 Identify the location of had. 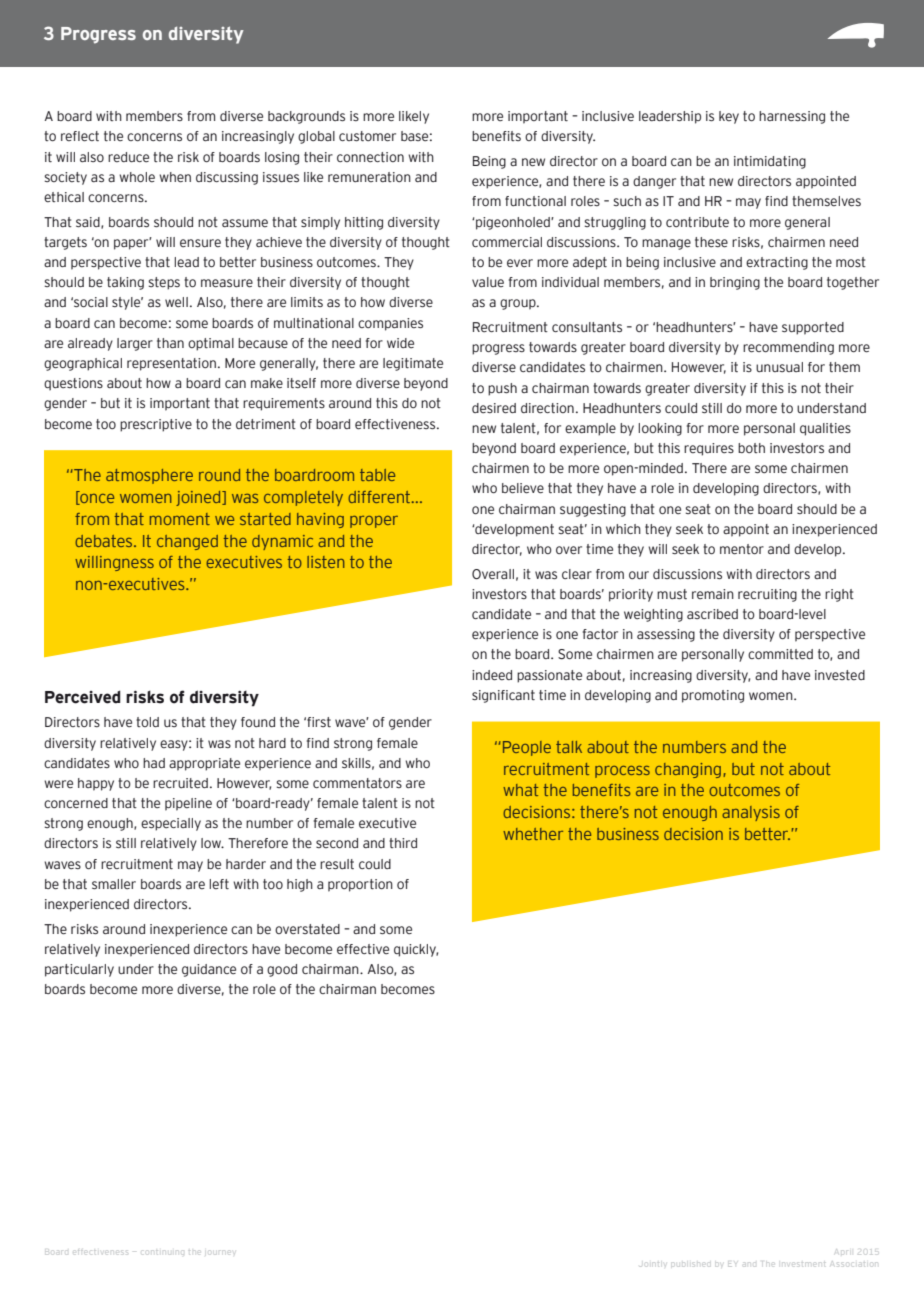
(154, 763).
